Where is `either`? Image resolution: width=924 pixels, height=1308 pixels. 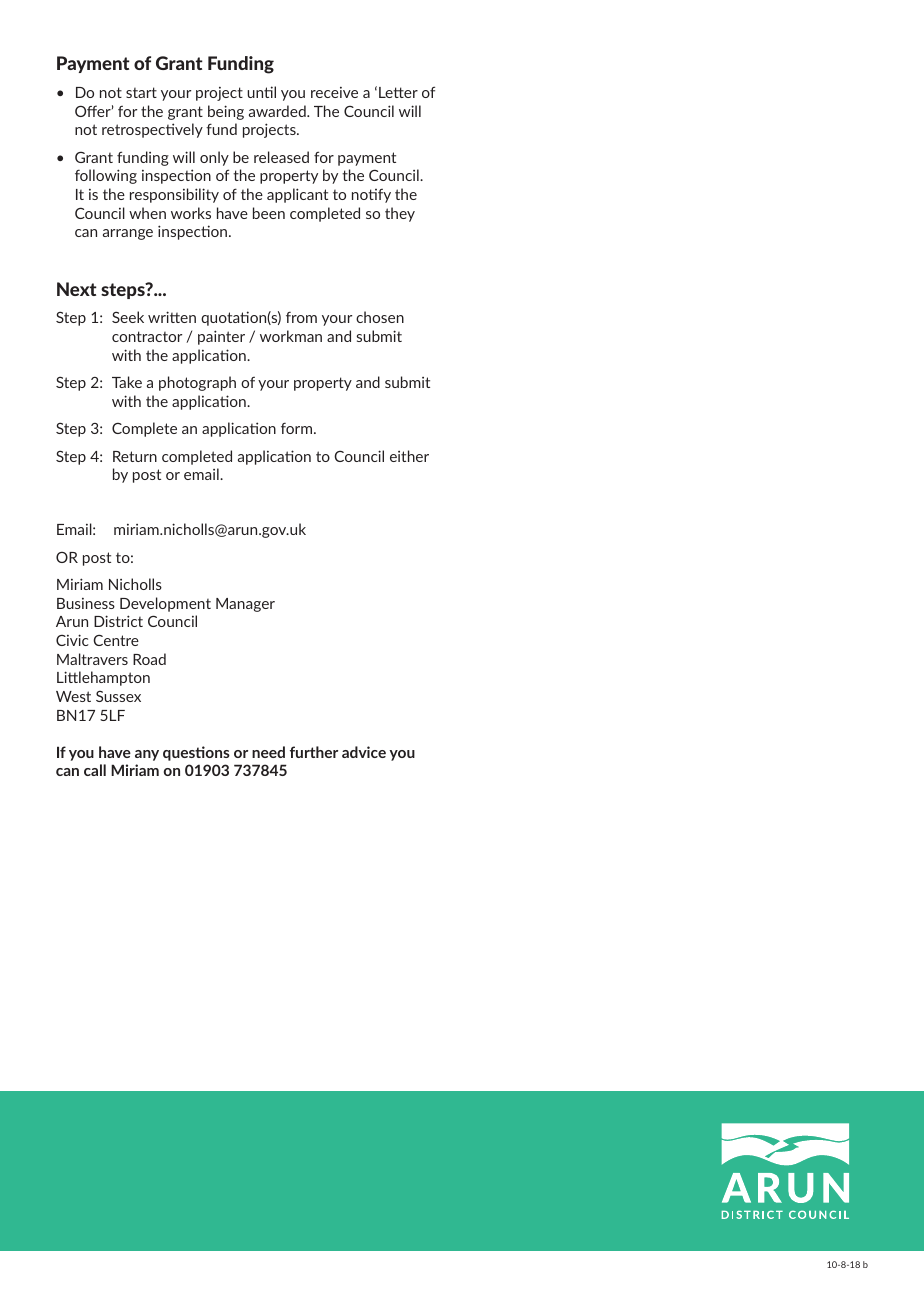
either is located at coordinates (409, 456).
